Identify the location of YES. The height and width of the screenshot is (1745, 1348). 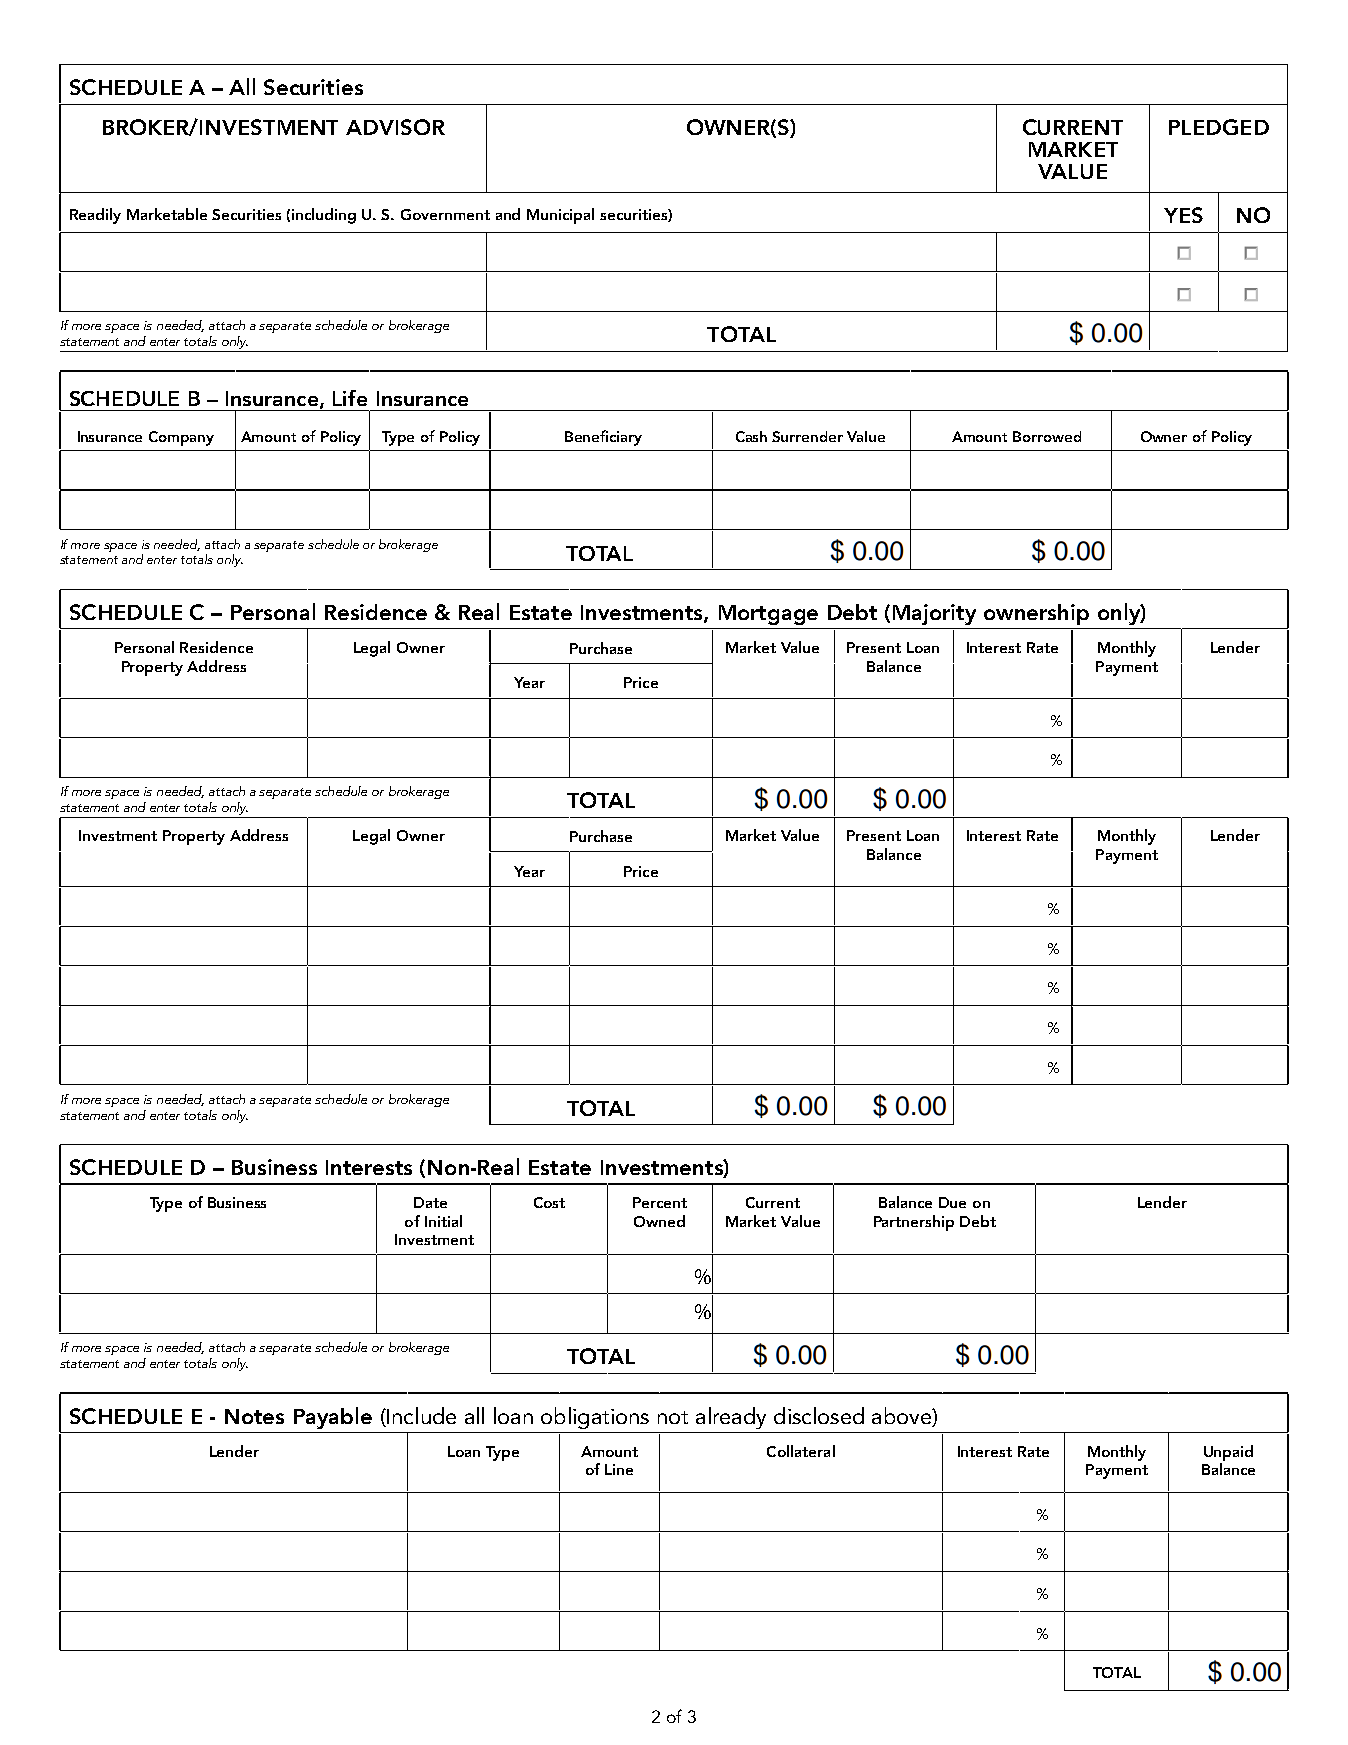
(1183, 215).
